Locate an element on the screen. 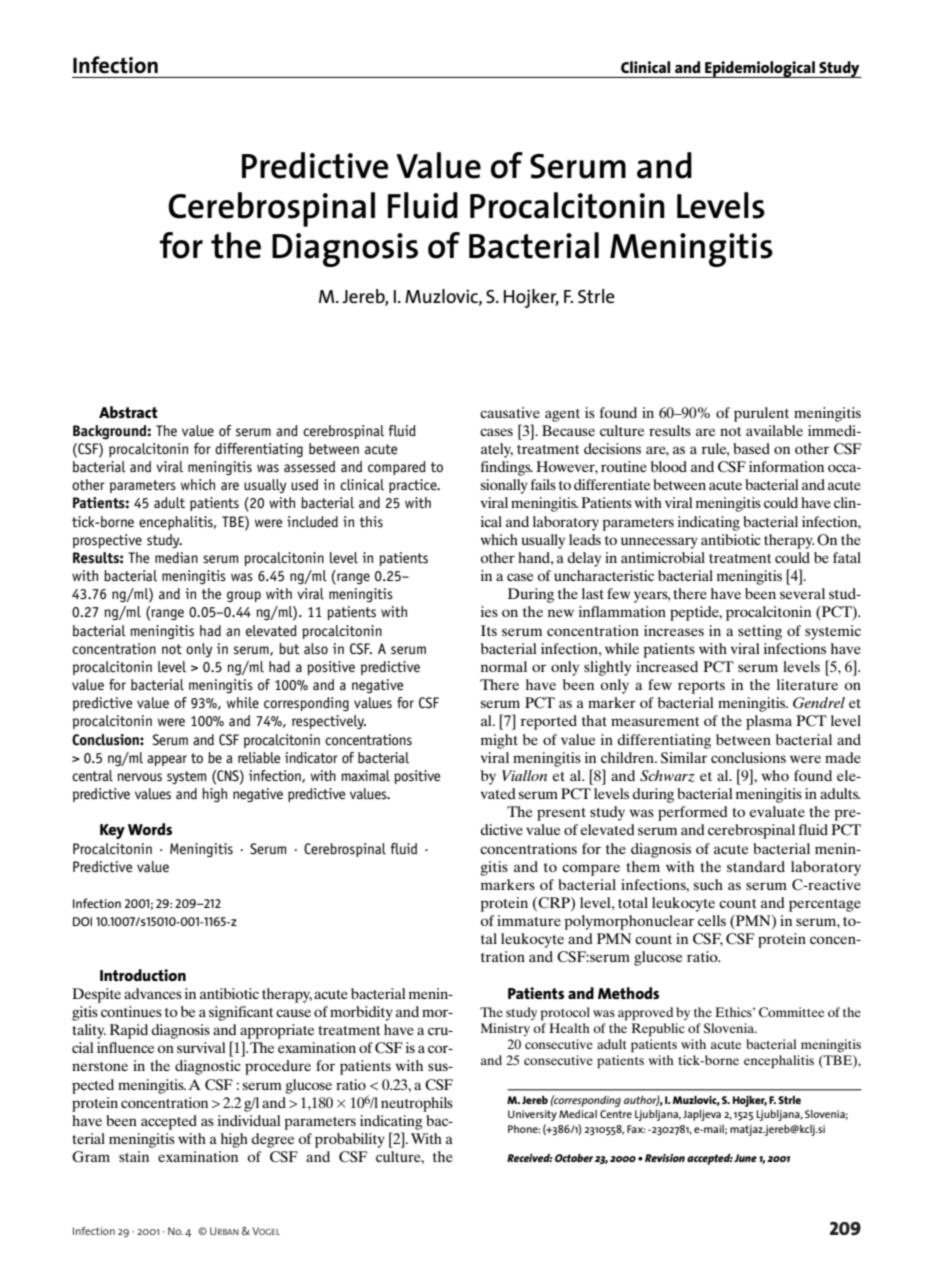  but is located at coordinates (289, 649).
